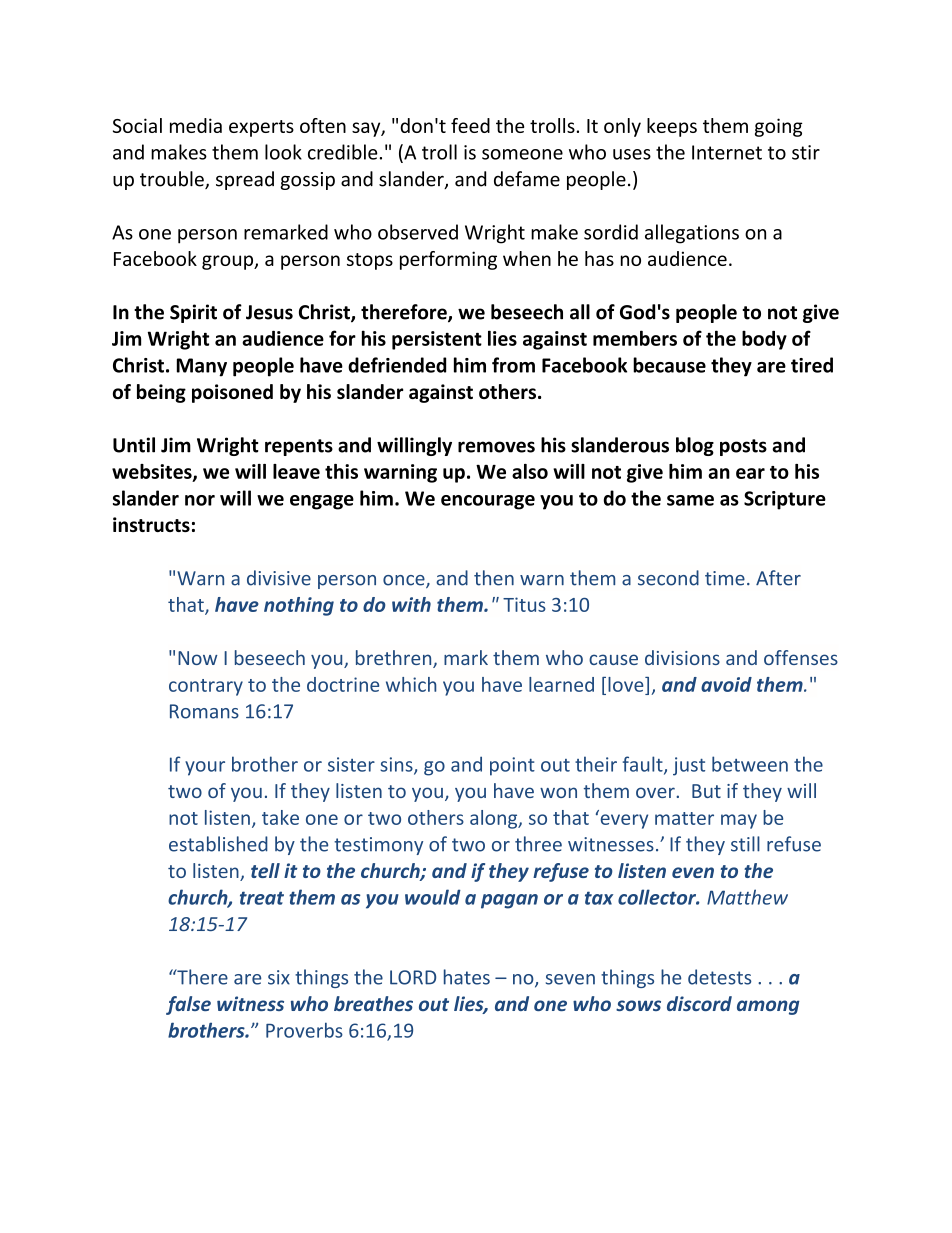 This screenshot has width=952, height=1233. What do you see at coordinates (188, 1005) in the screenshot?
I see `false` at bounding box center [188, 1005].
